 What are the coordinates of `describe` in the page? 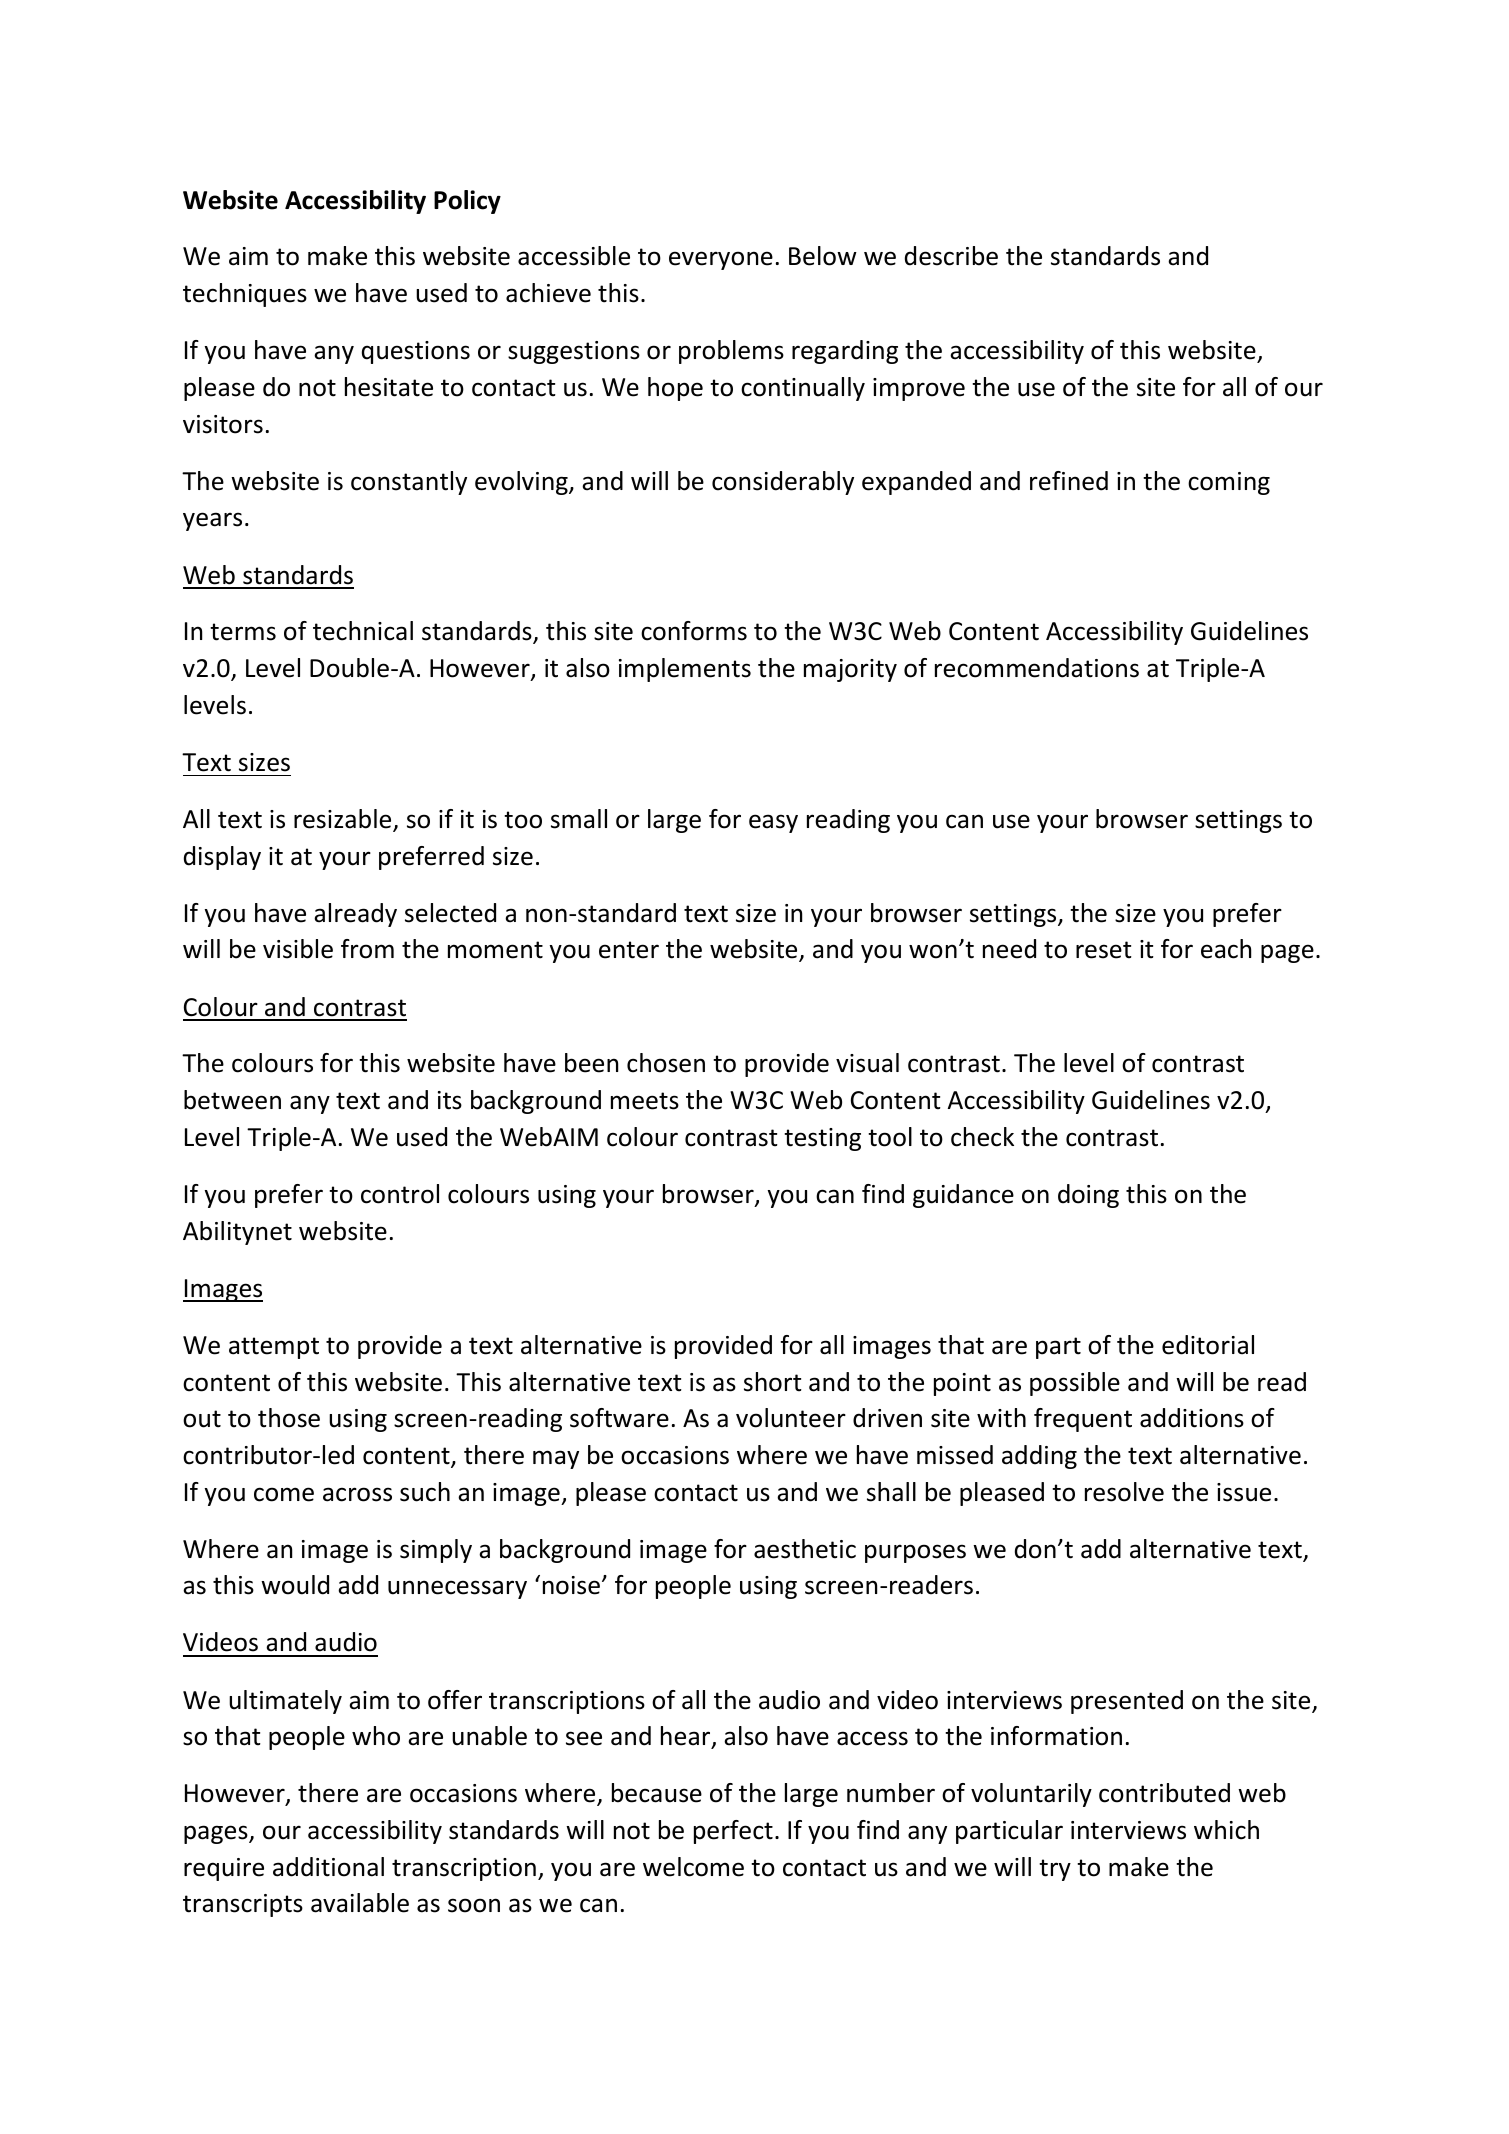 It's located at (951, 256).
